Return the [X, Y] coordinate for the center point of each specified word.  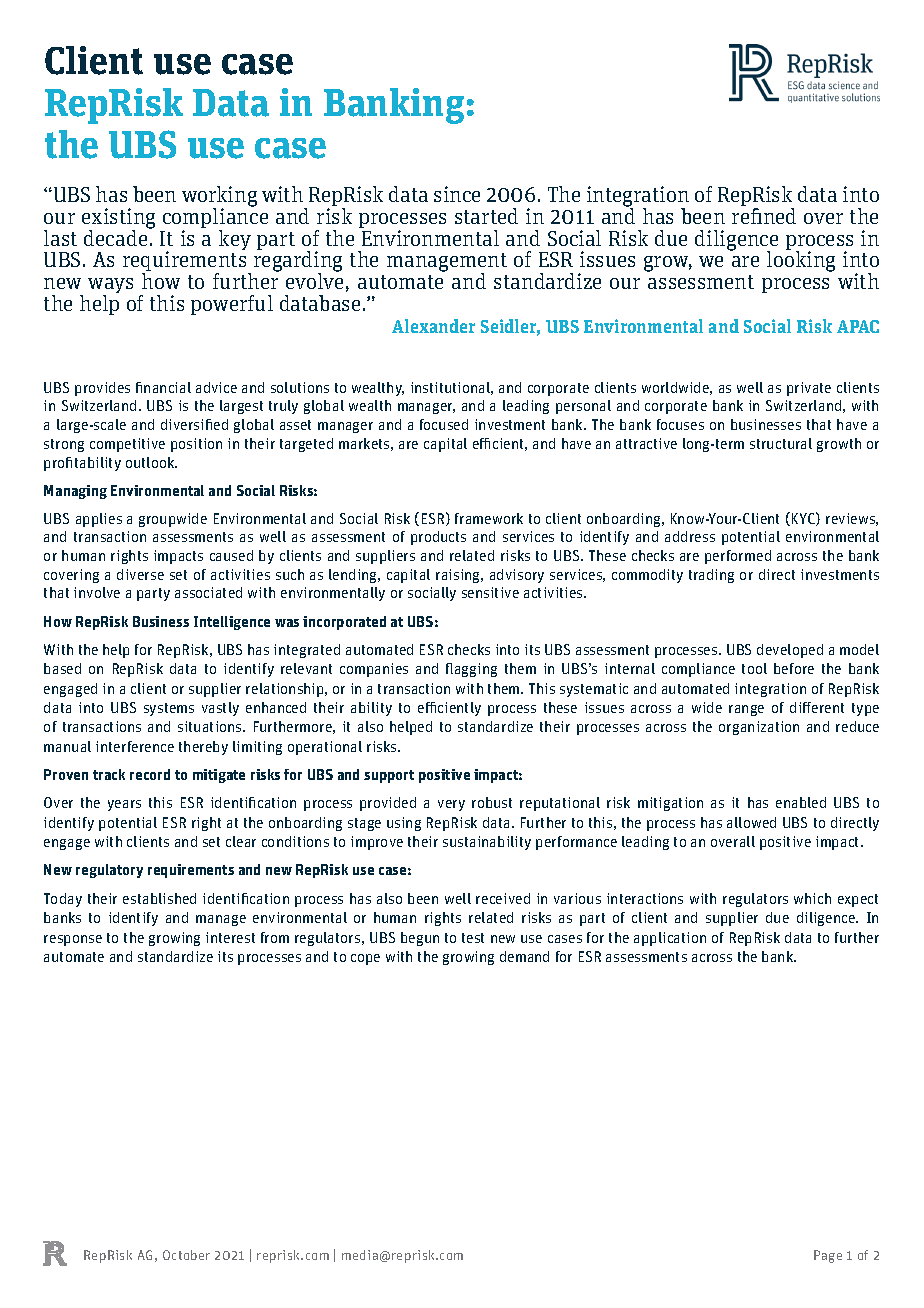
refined [764, 216]
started [486, 216]
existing [118, 219]
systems [169, 709]
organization [759, 728]
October [186, 1255]
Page [828, 1256]
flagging [471, 670]
